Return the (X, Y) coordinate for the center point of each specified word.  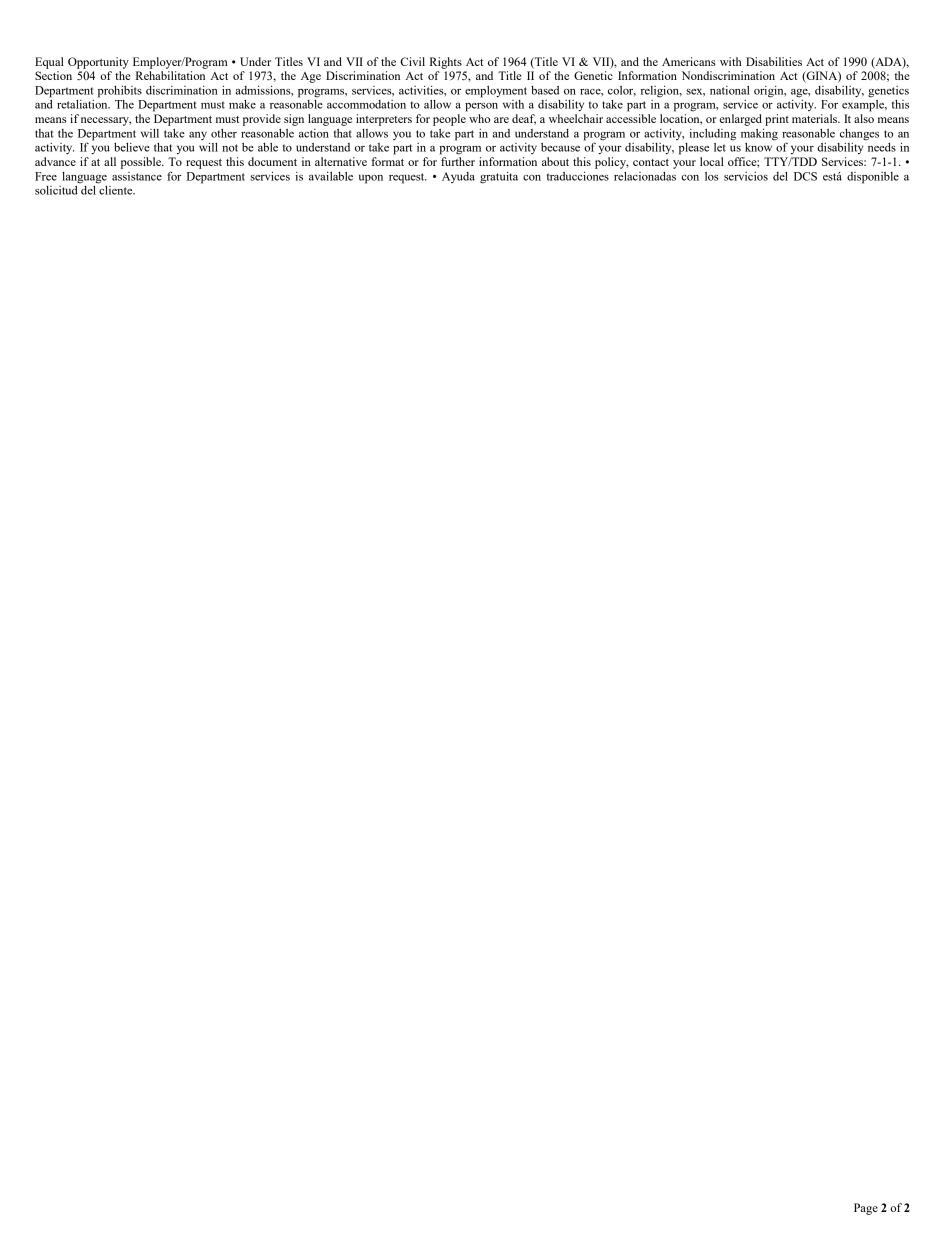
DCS (805, 176)
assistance (137, 176)
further (458, 161)
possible (142, 163)
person (481, 107)
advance (55, 161)
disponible (873, 178)
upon (371, 179)
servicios (746, 176)
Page (866, 1209)
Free (46, 176)
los (712, 176)
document (272, 161)
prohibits (120, 92)
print (777, 120)
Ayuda (458, 177)
